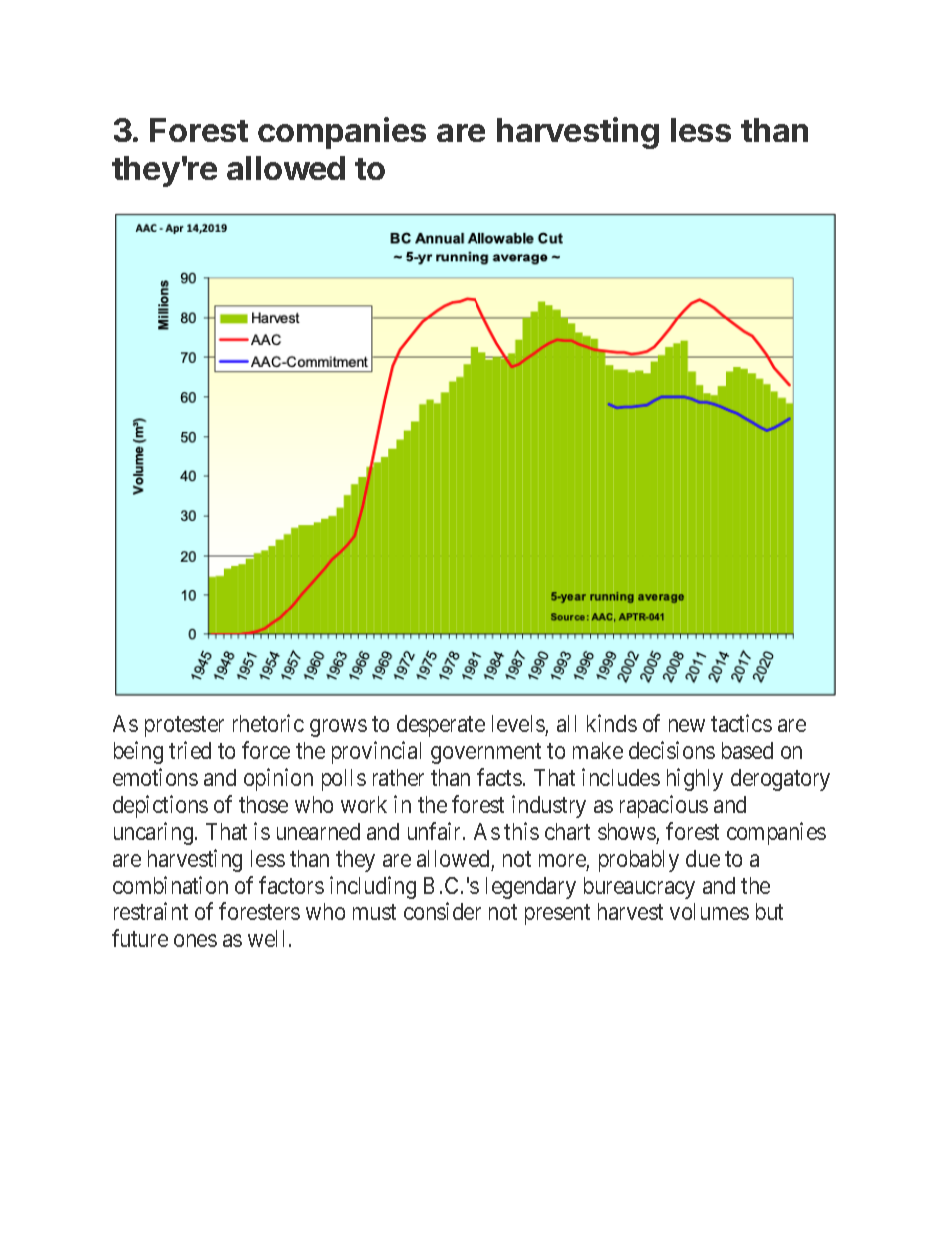 The width and height of the document is (952, 1233). I want to click on bureaucracy, so click(639, 888).
